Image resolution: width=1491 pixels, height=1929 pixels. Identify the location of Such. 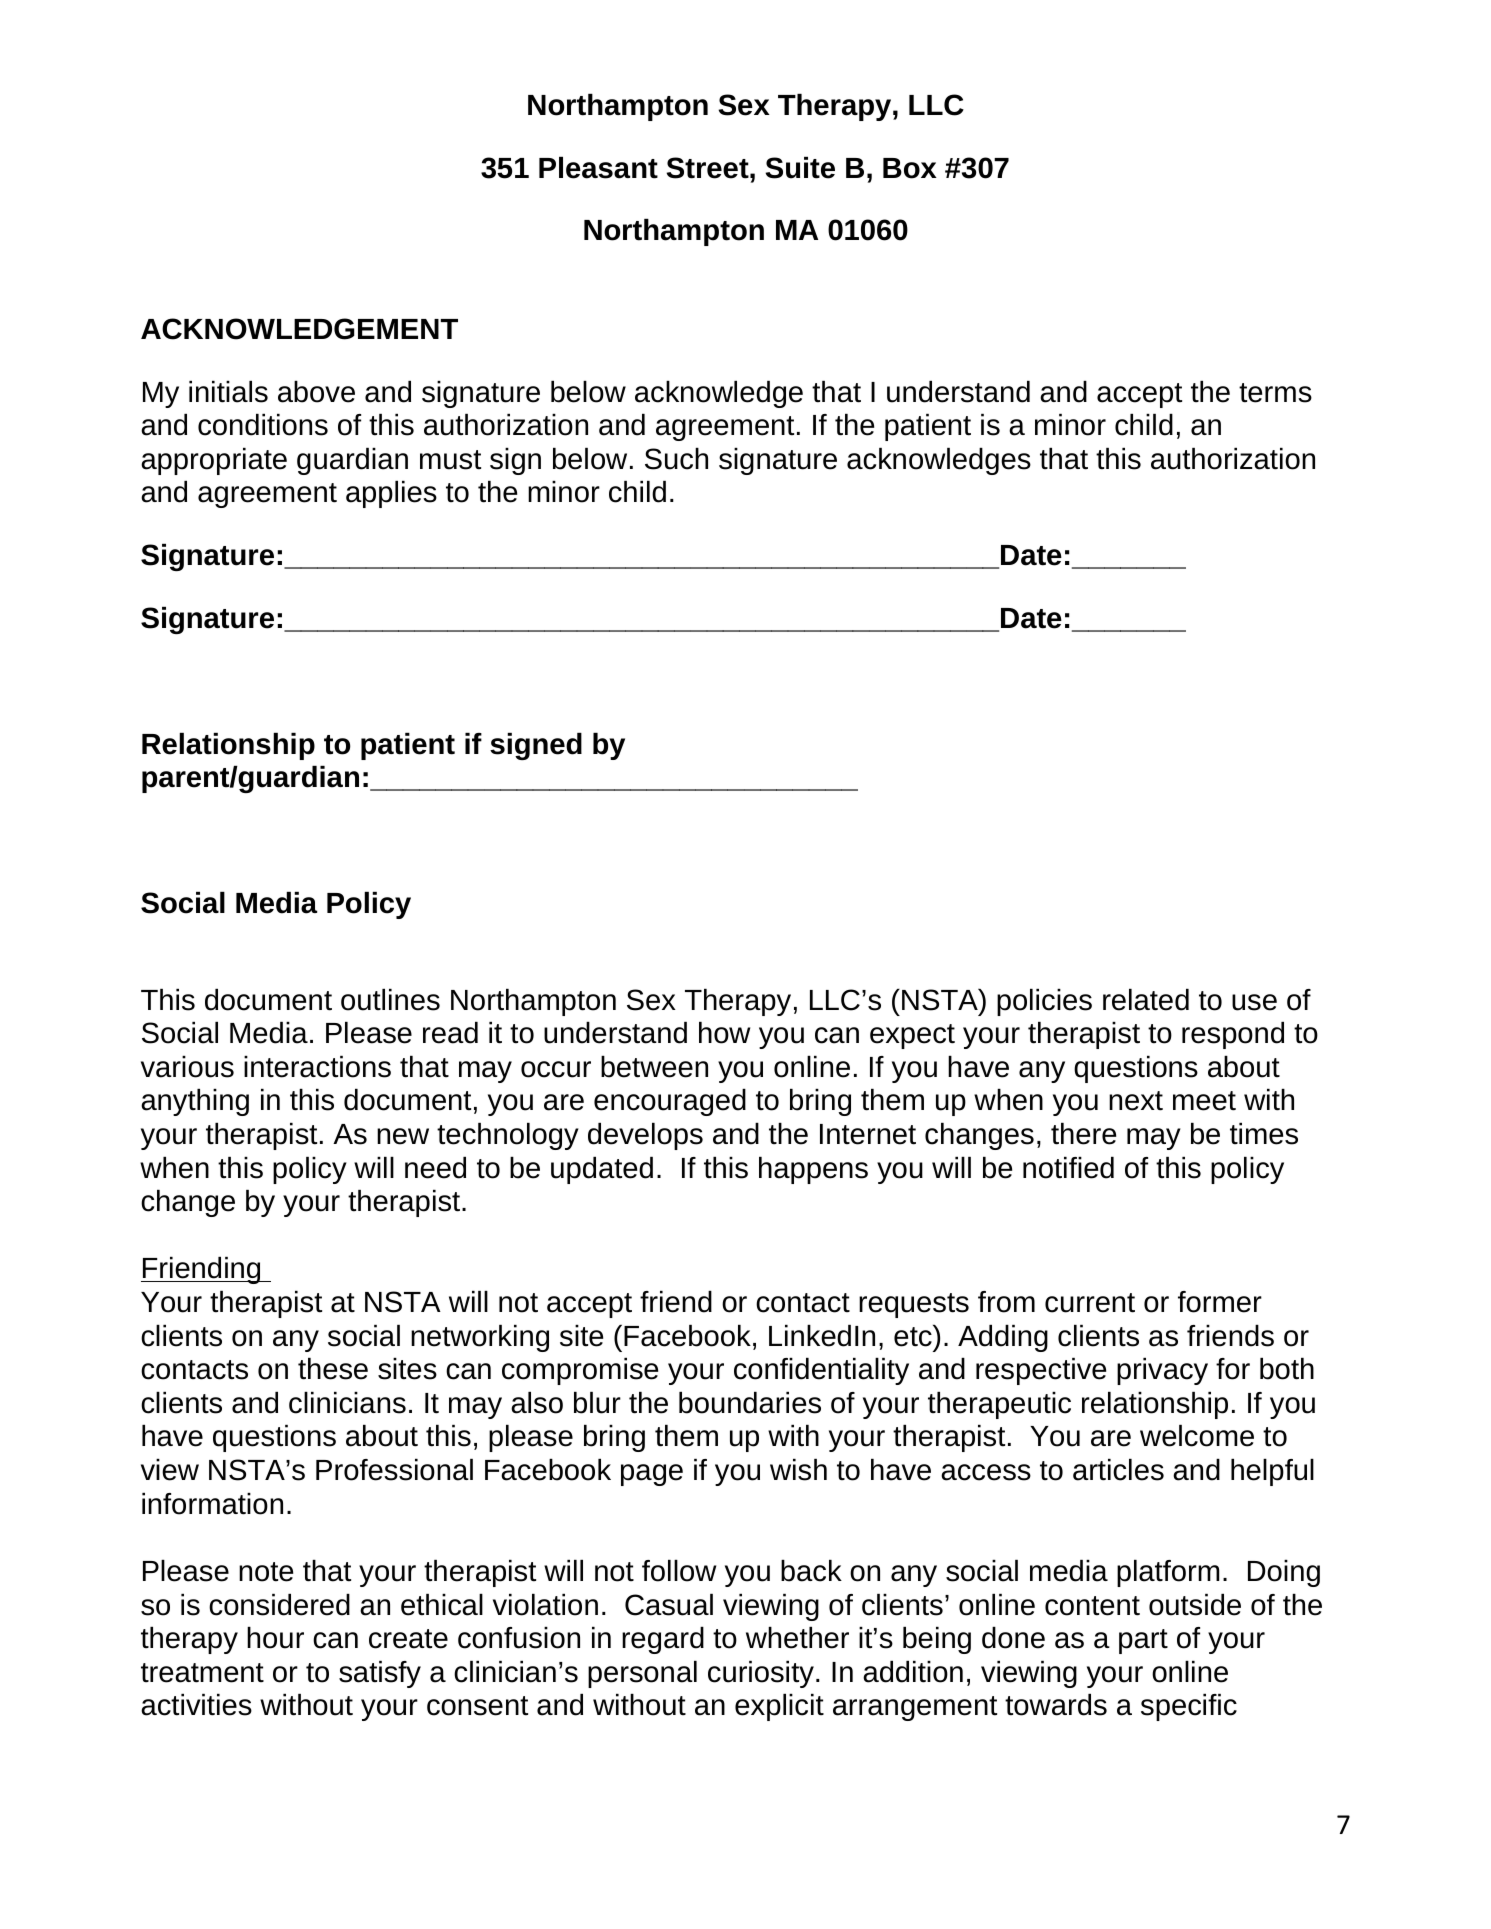
(676, 459).
